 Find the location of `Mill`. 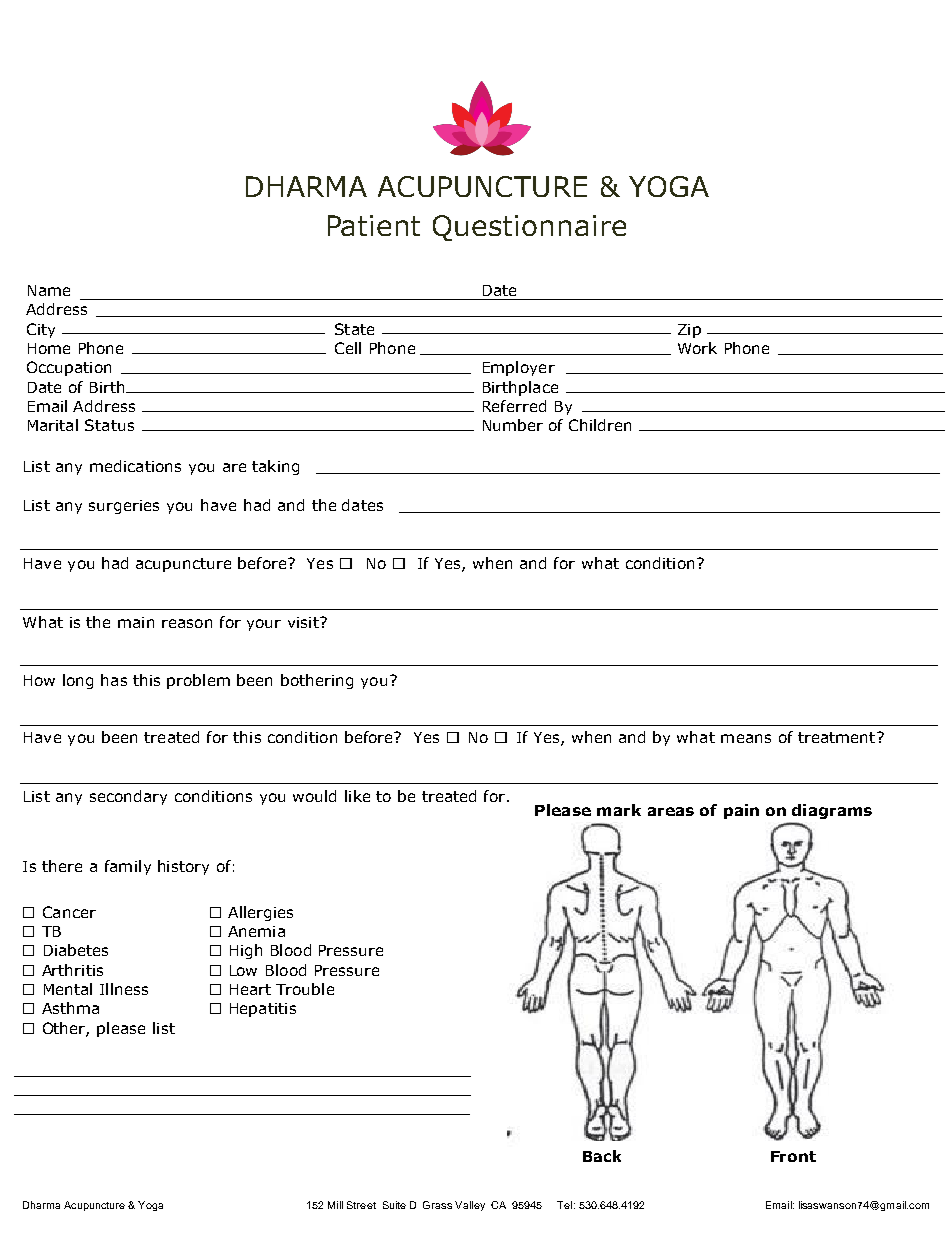

Mill is located at coordinates (335, 1205).
